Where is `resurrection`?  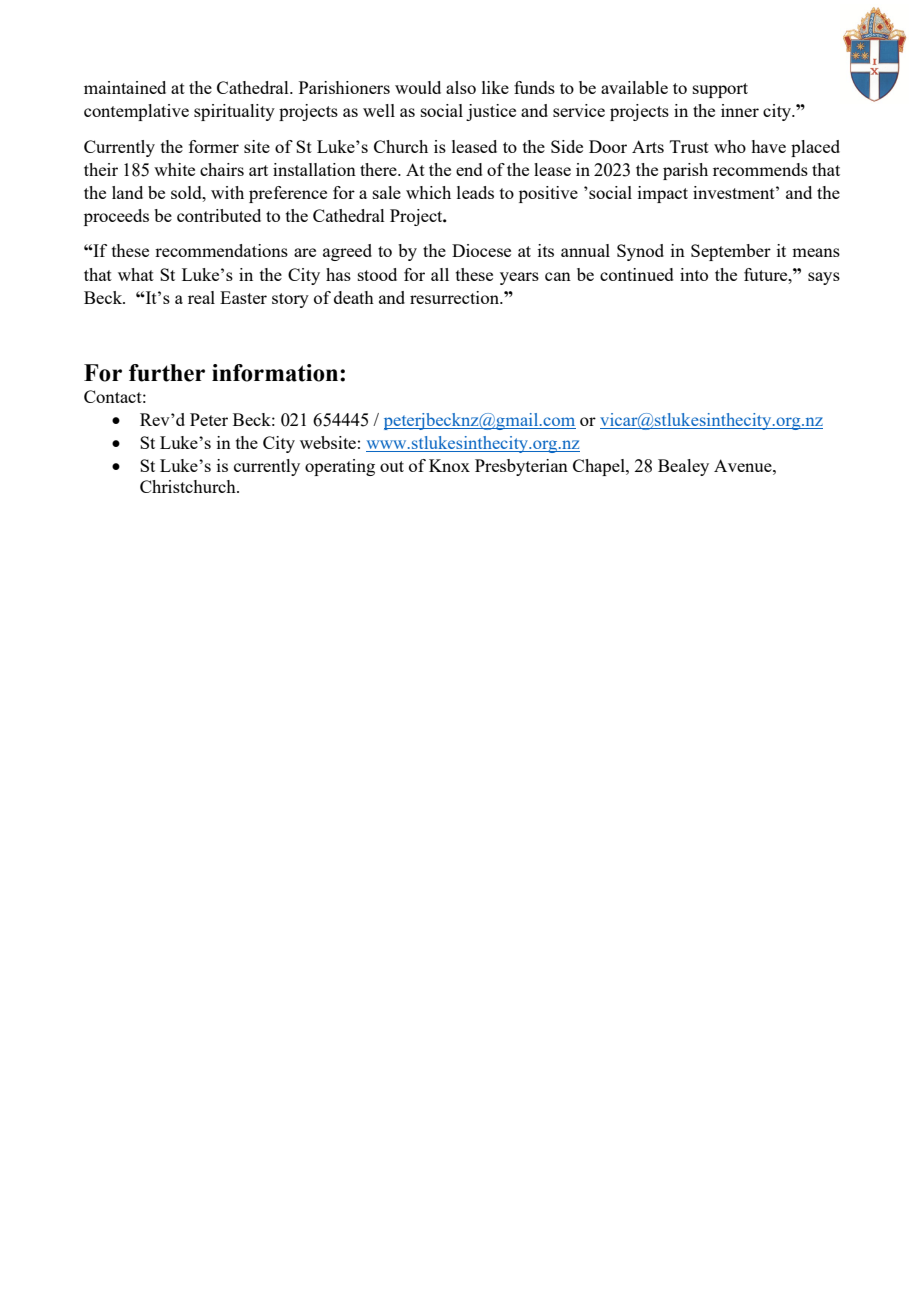 resurrection is located at coordinates (456, 297).
